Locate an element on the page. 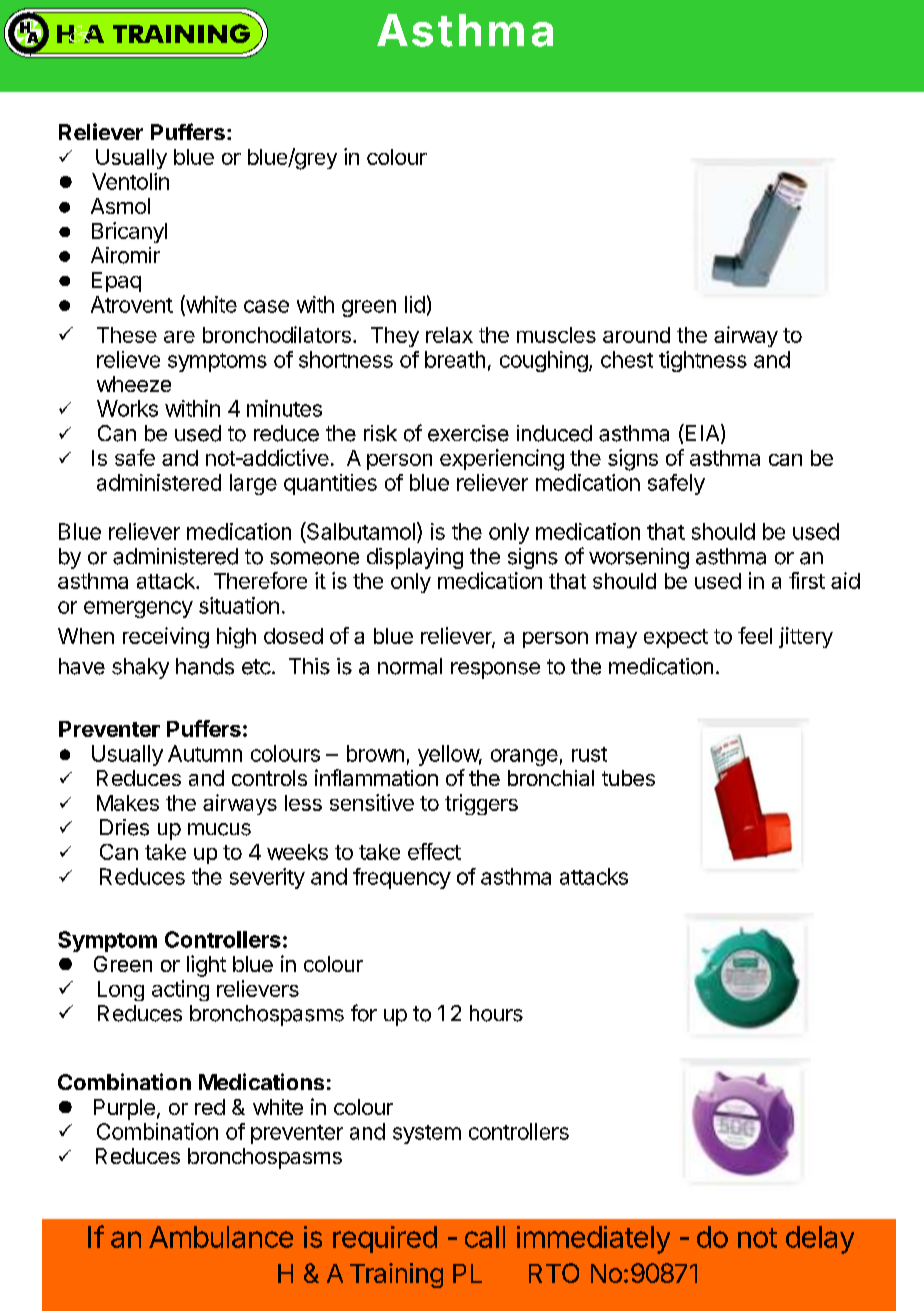  response is located at coordinates (495, 670).
